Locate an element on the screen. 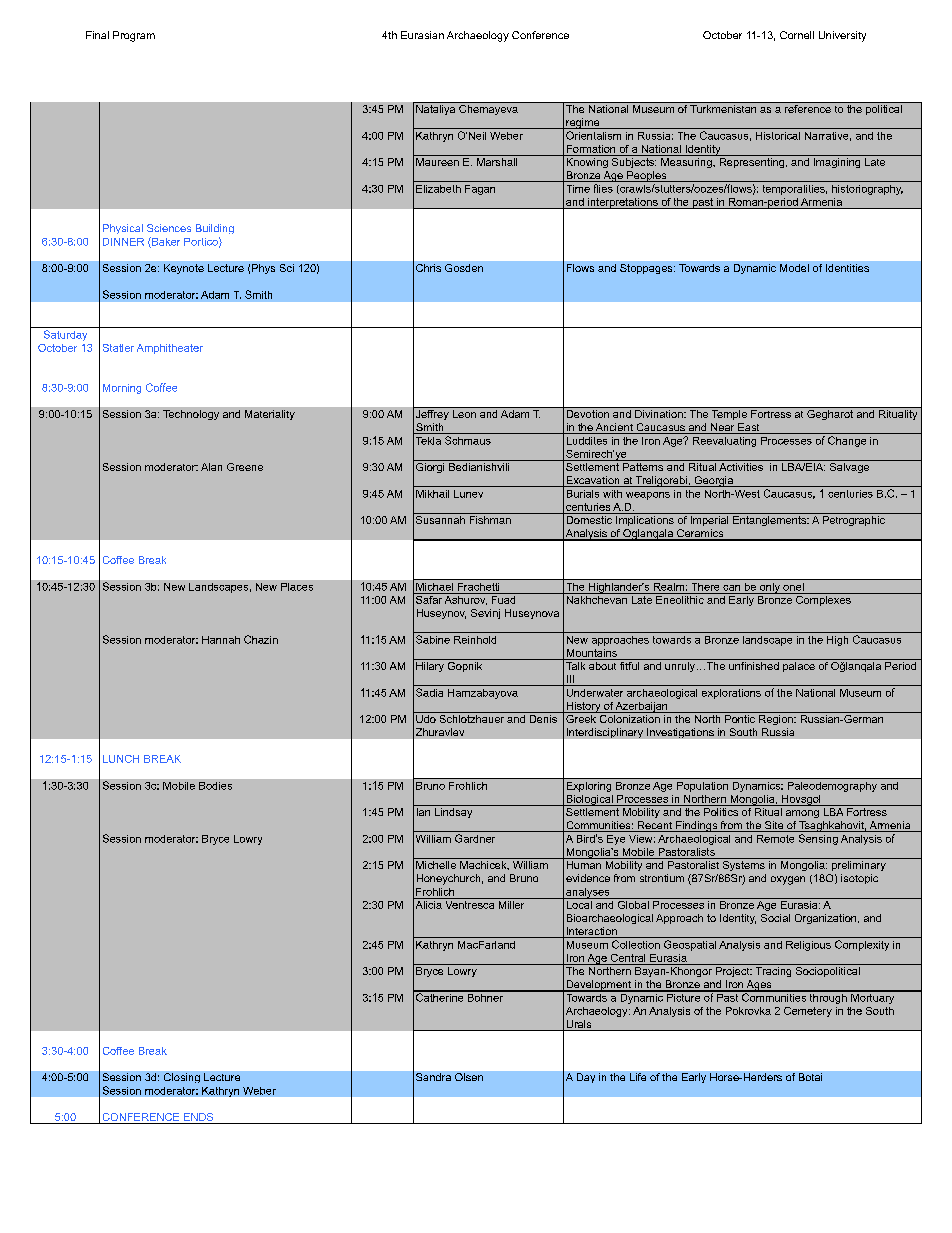 This screenshot has width=952, height=1233. Closing is located at coordinates (182, 1078).
